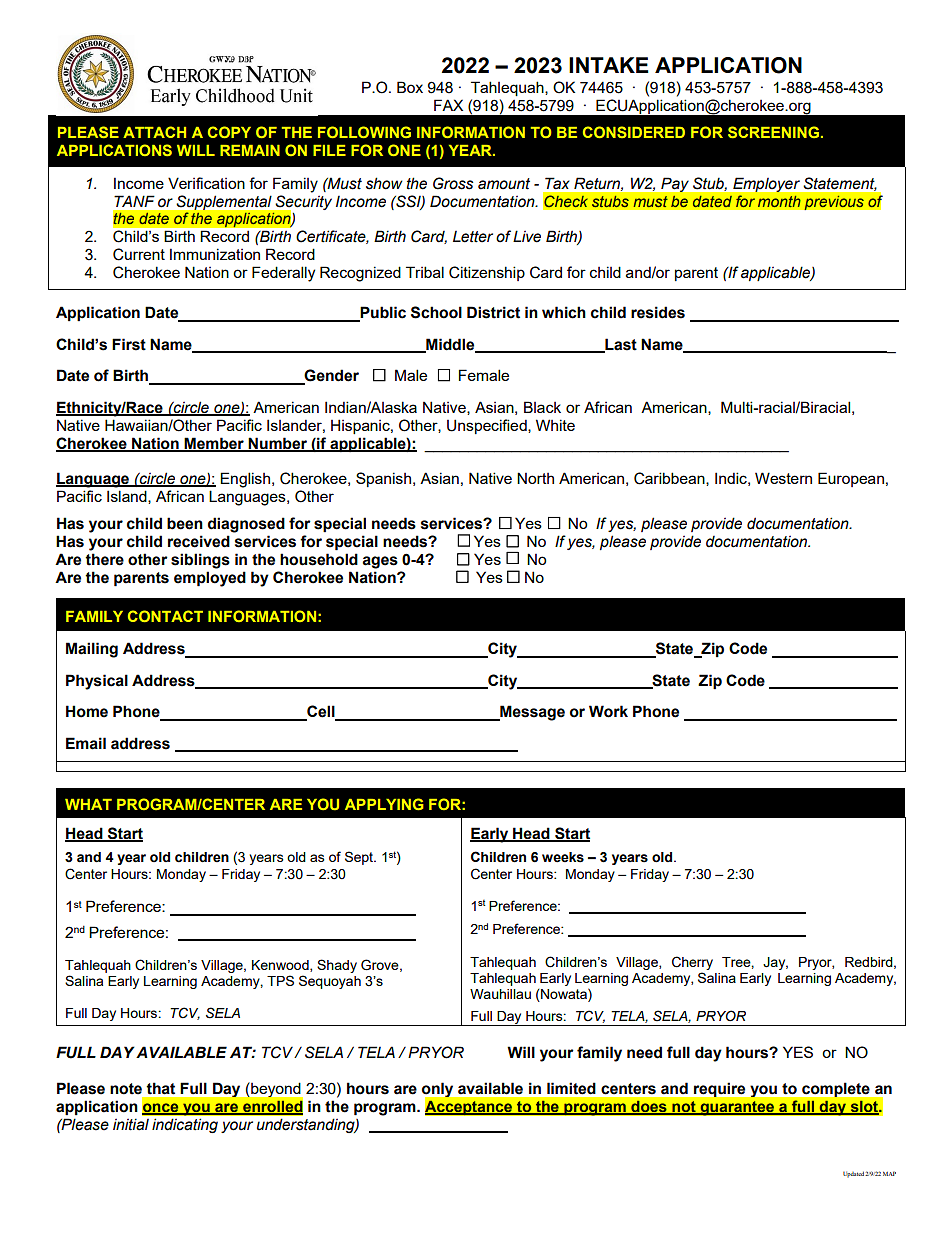 The width and height of the image is (952, 1233). Describe the element at coordinates (165, 616) in the image. I see `CONTACT` at that location.
